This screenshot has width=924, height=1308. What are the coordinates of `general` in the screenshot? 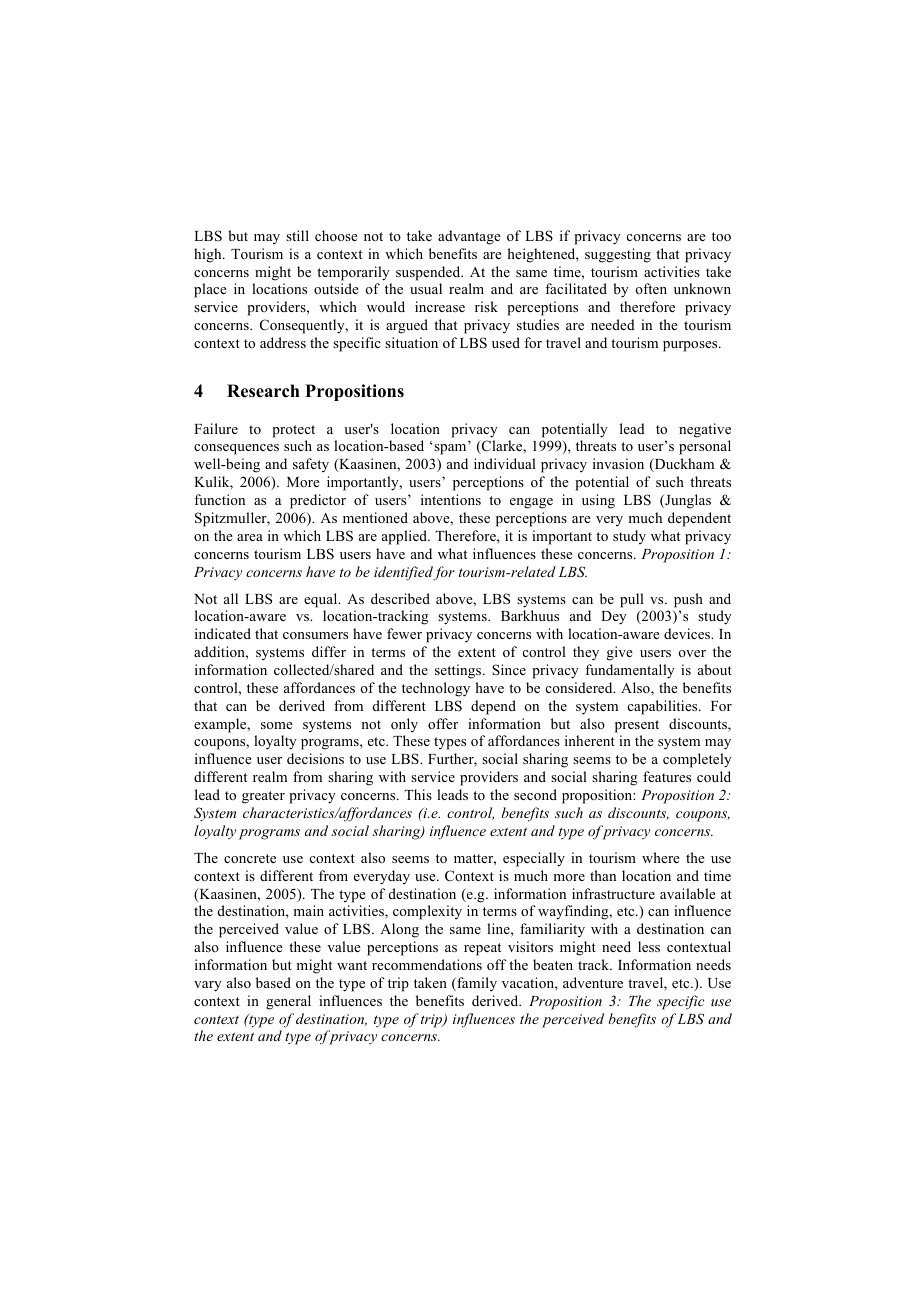 It's located at (288, 1002).
